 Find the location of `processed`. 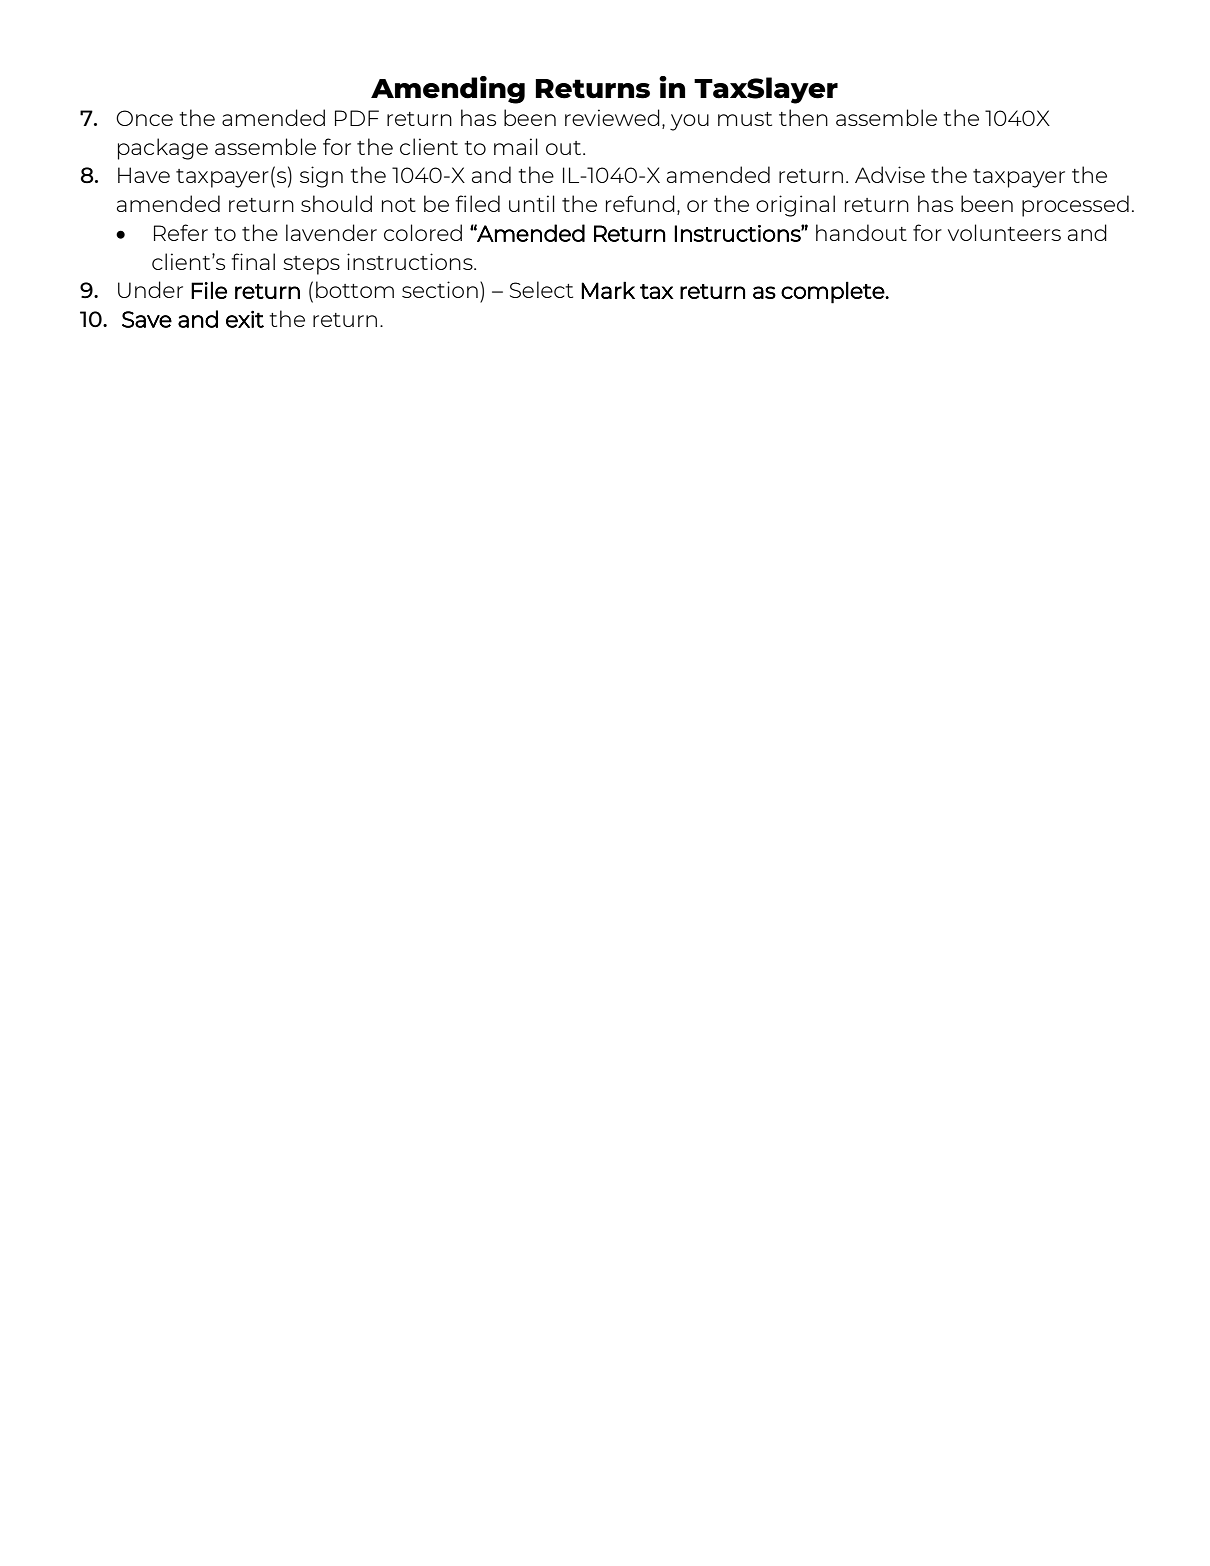

processed is located at coordinates (1075, 206).
